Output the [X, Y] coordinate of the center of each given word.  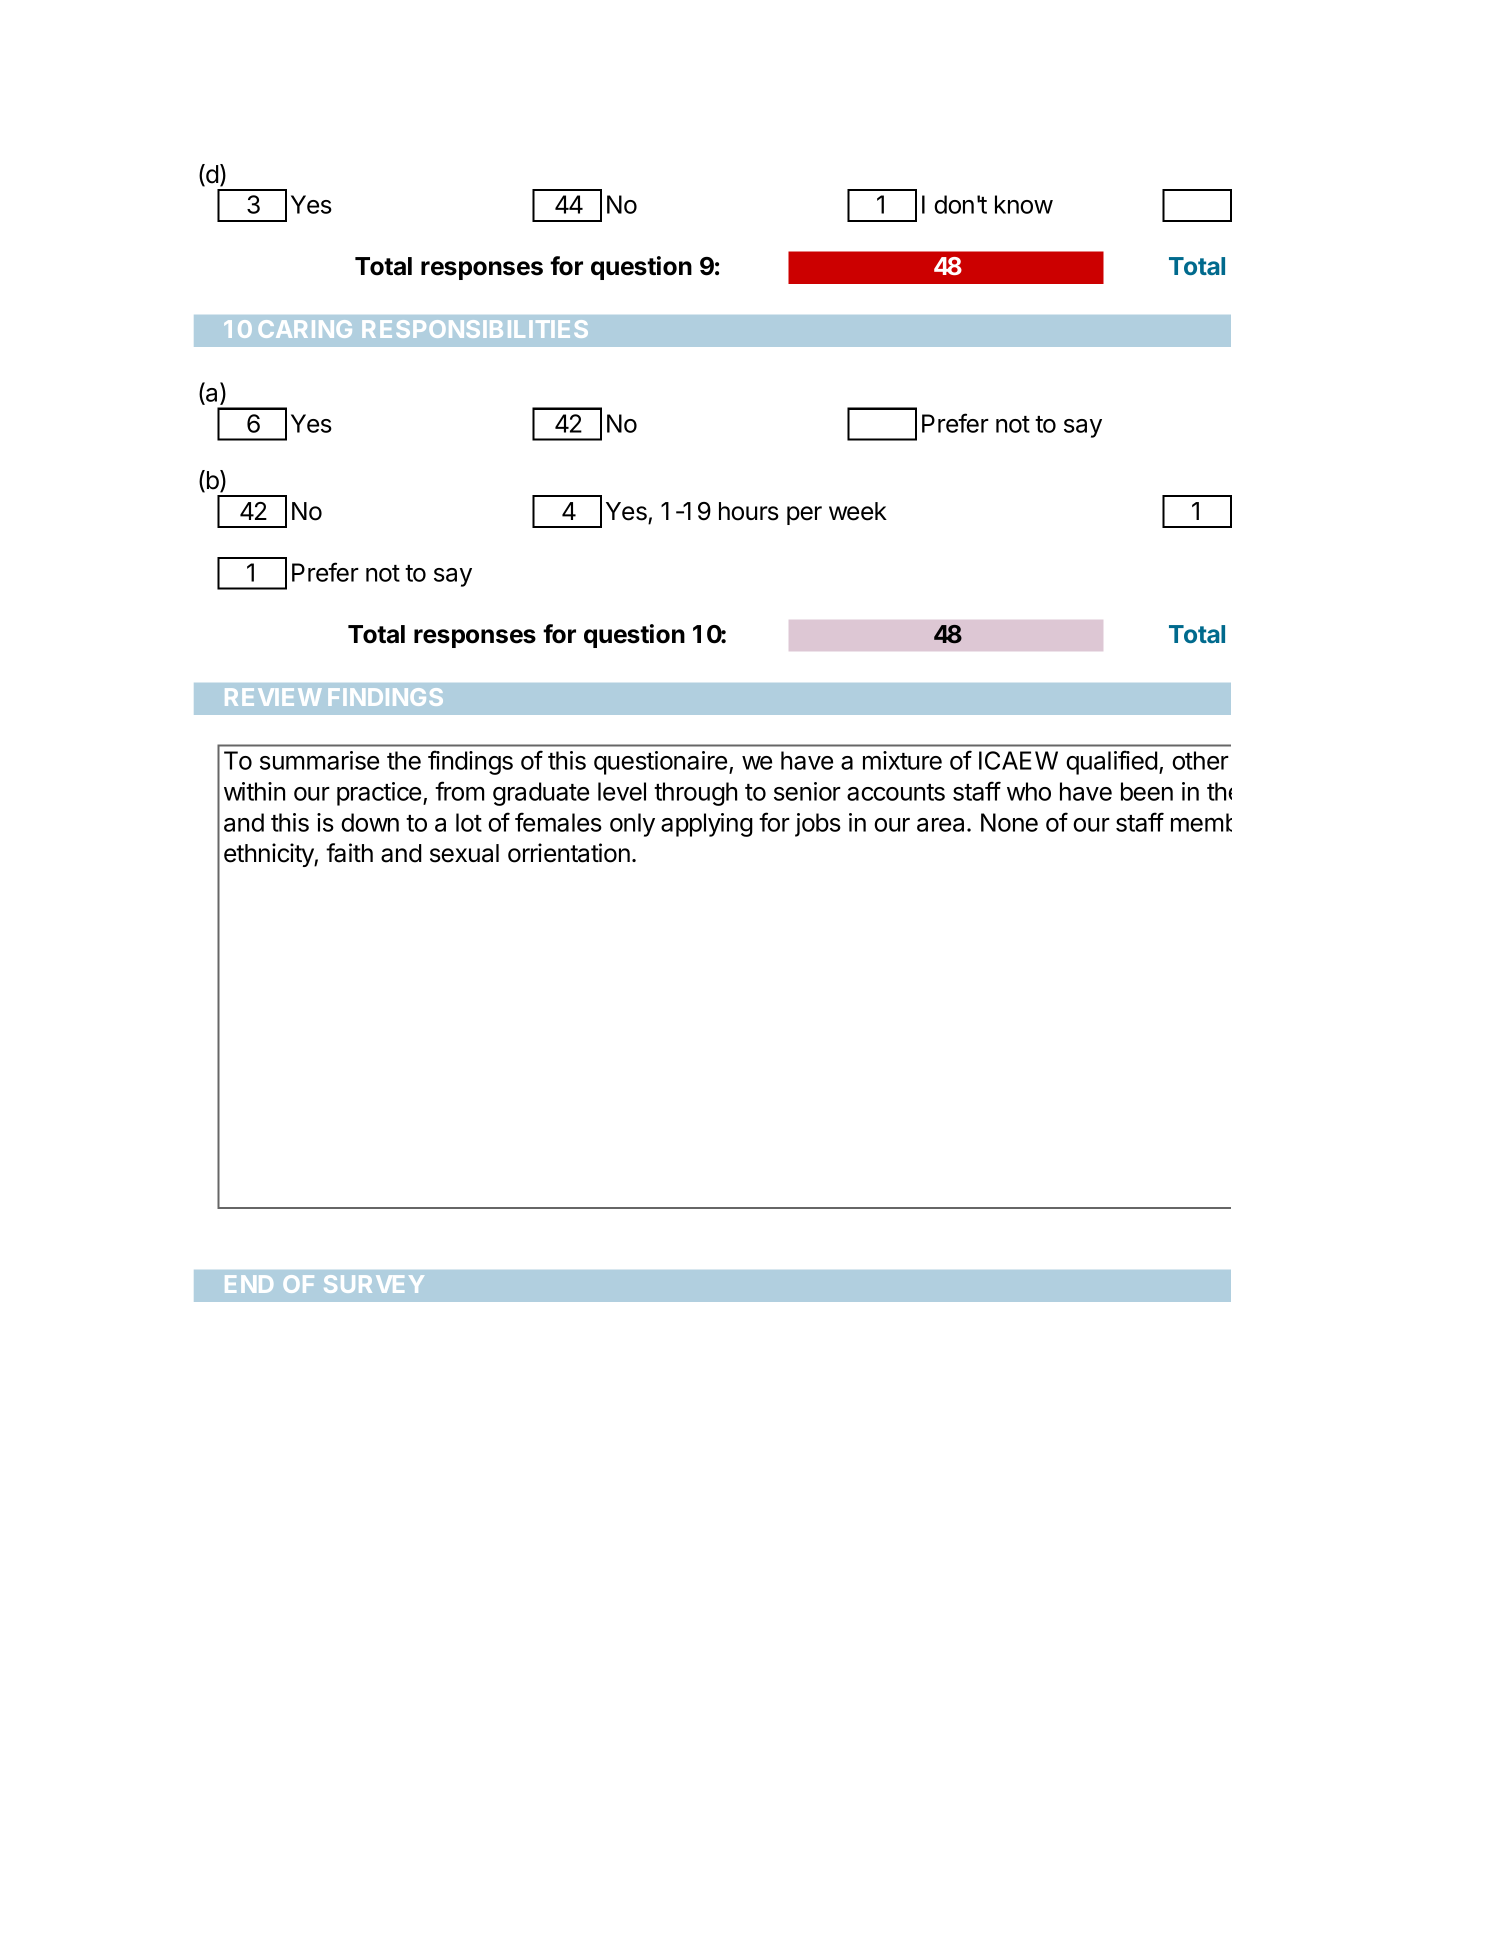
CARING [305, 329]
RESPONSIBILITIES [475, 329]
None [1009, 822]
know [1024, 204]
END [249, 1284]
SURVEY [374, 1284]
